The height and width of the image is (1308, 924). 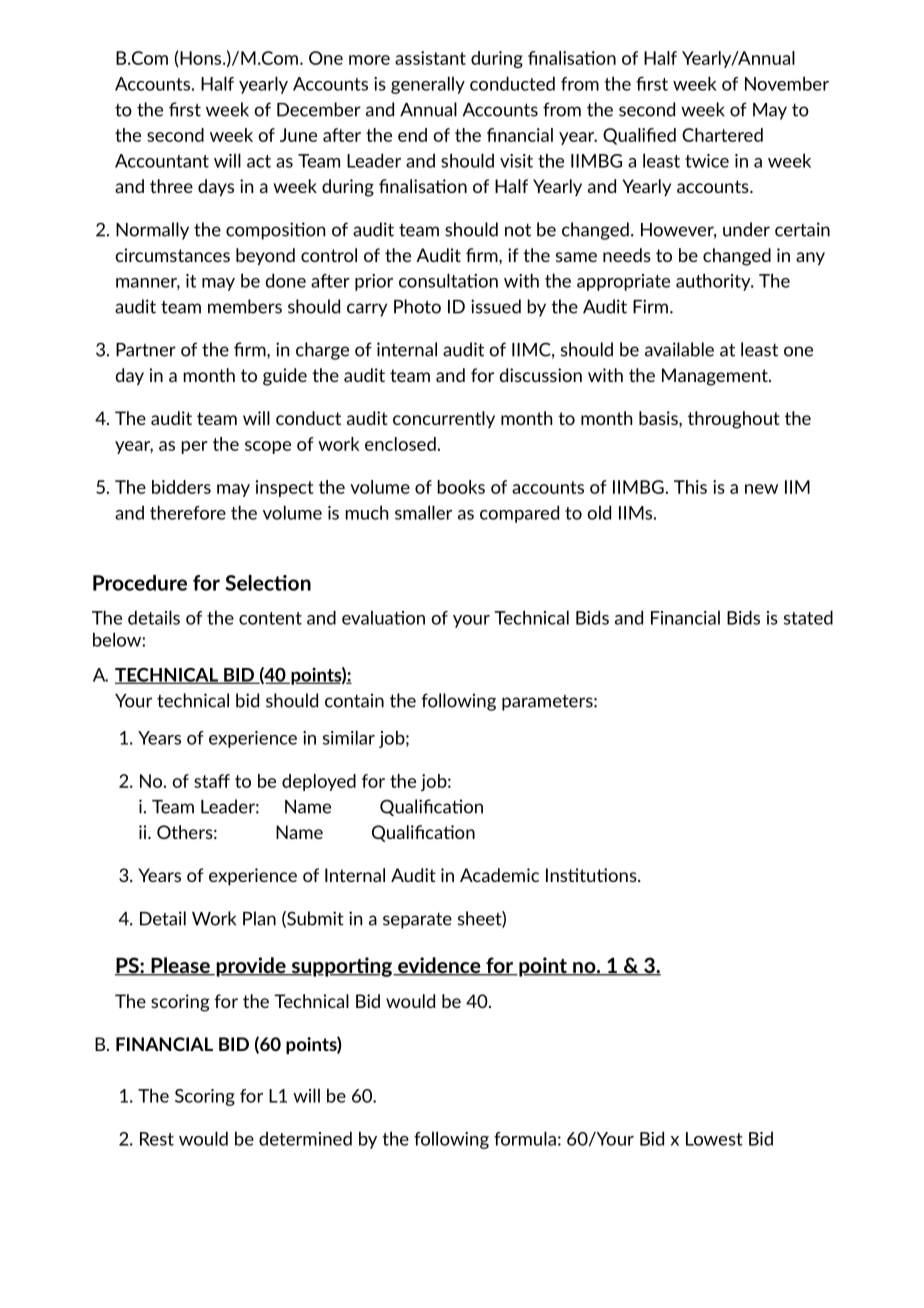 What do you see at coordinates (722, 135) in the image?
I see `Chartered` at bounding box center [722, 135].
